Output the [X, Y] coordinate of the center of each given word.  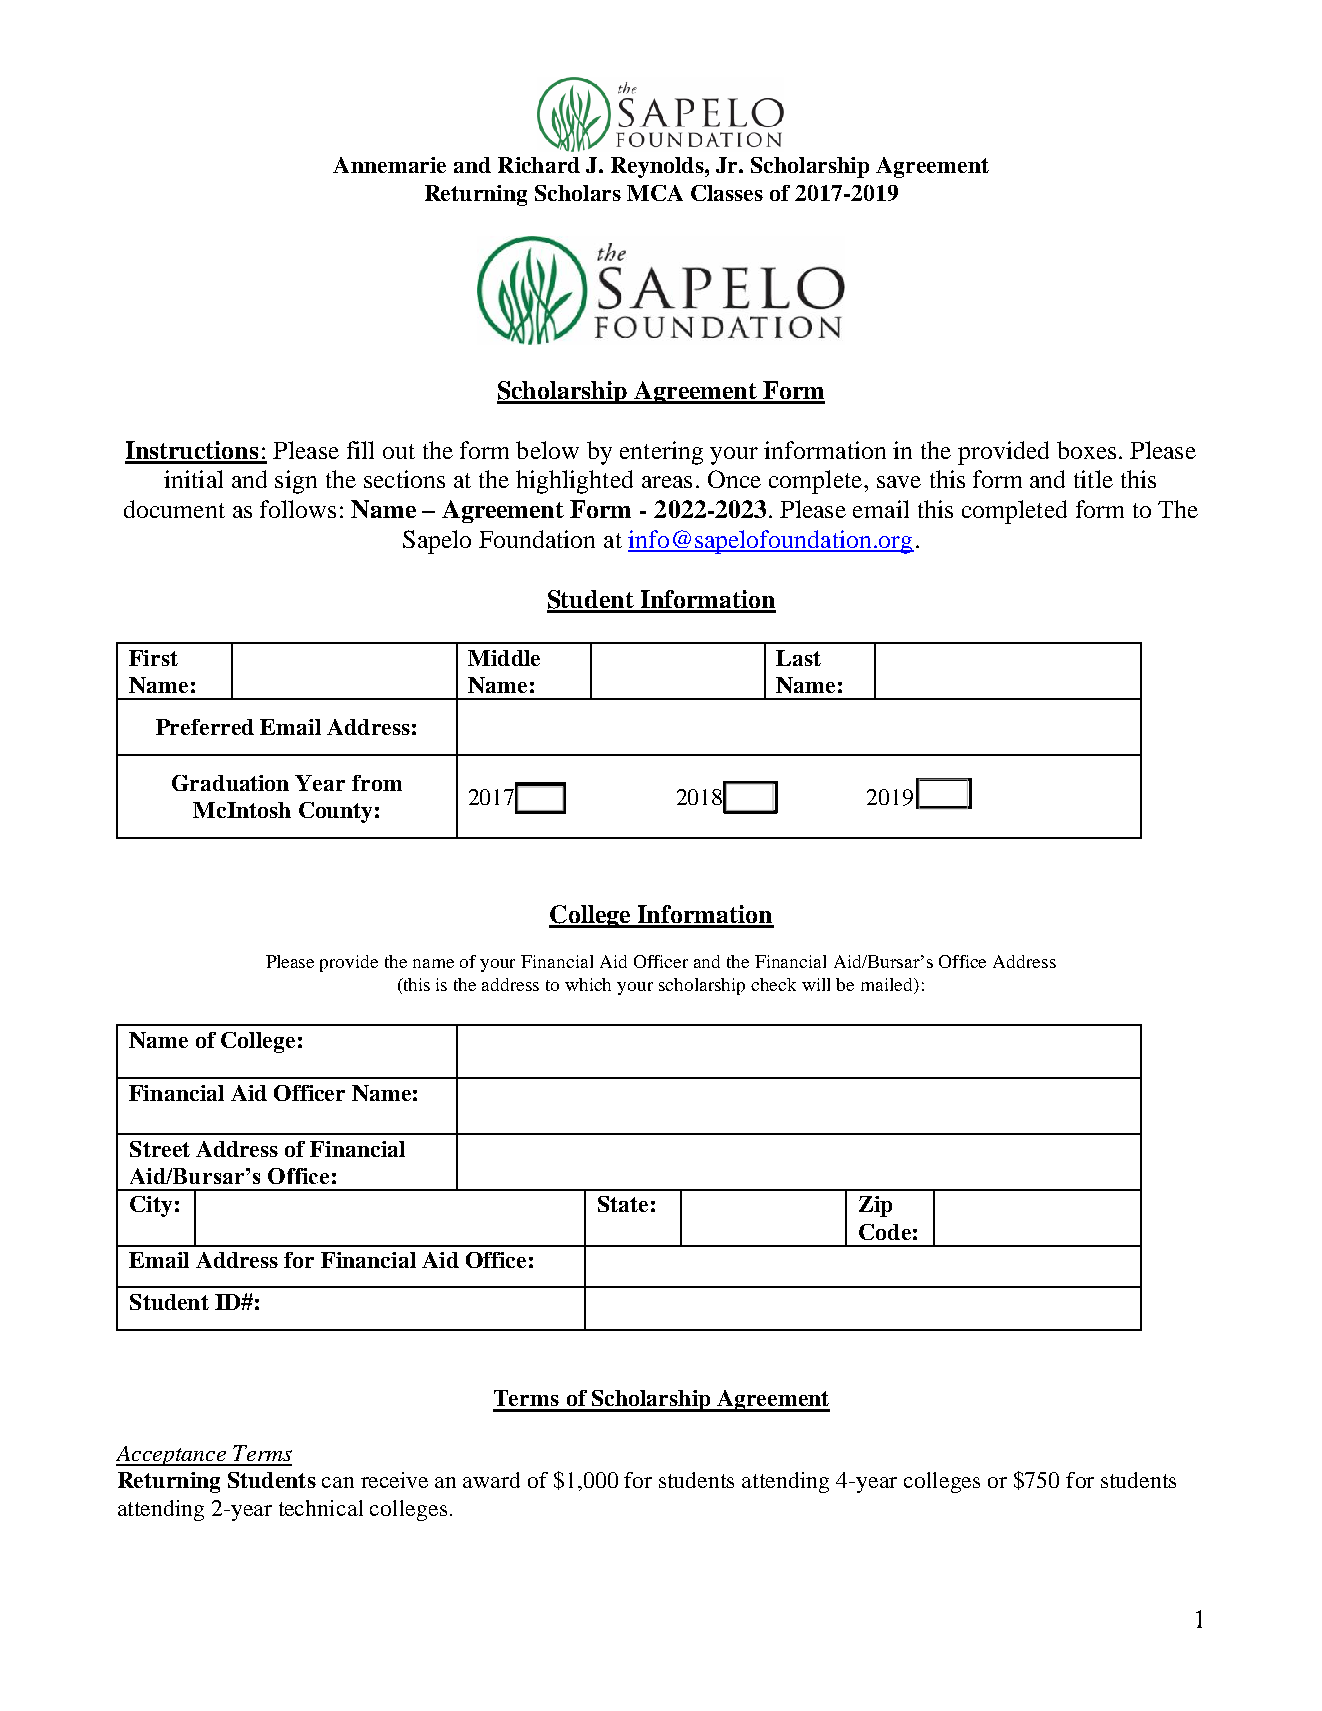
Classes [727, 193]
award [491, 1480]
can [338, 1482]
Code [885, 1232]
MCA [655, 193]
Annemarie [389, 165]
